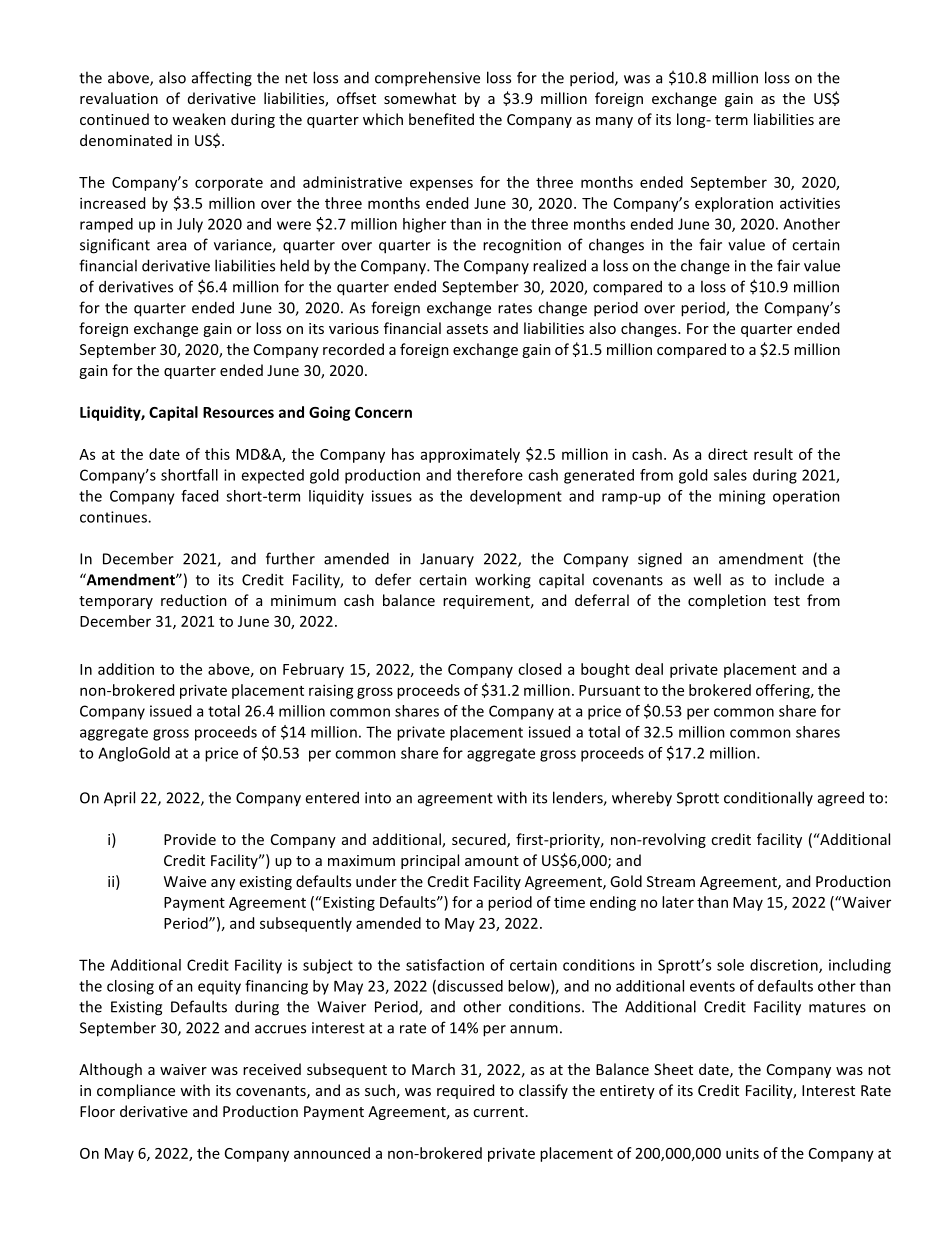  What do you see at coordinates (467, 329) in the screenshot?
I see `assets` at bounding box center [467, 329].
